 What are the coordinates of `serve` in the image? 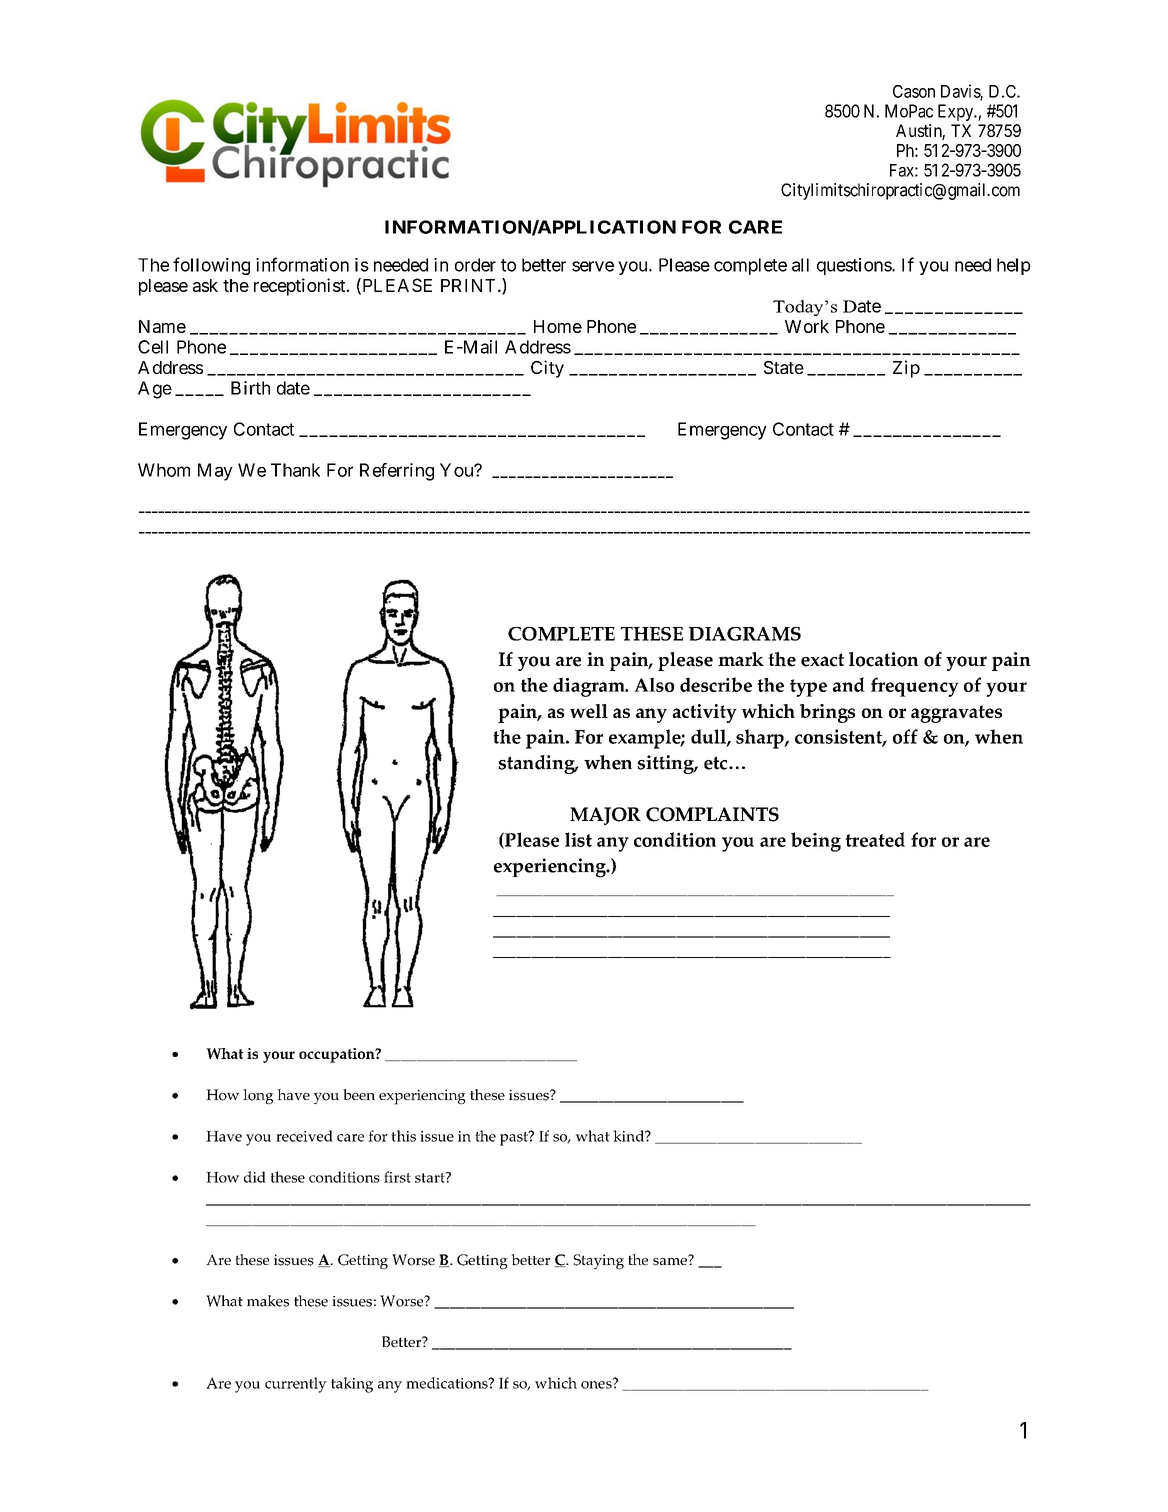 It's located at (593, 266).
